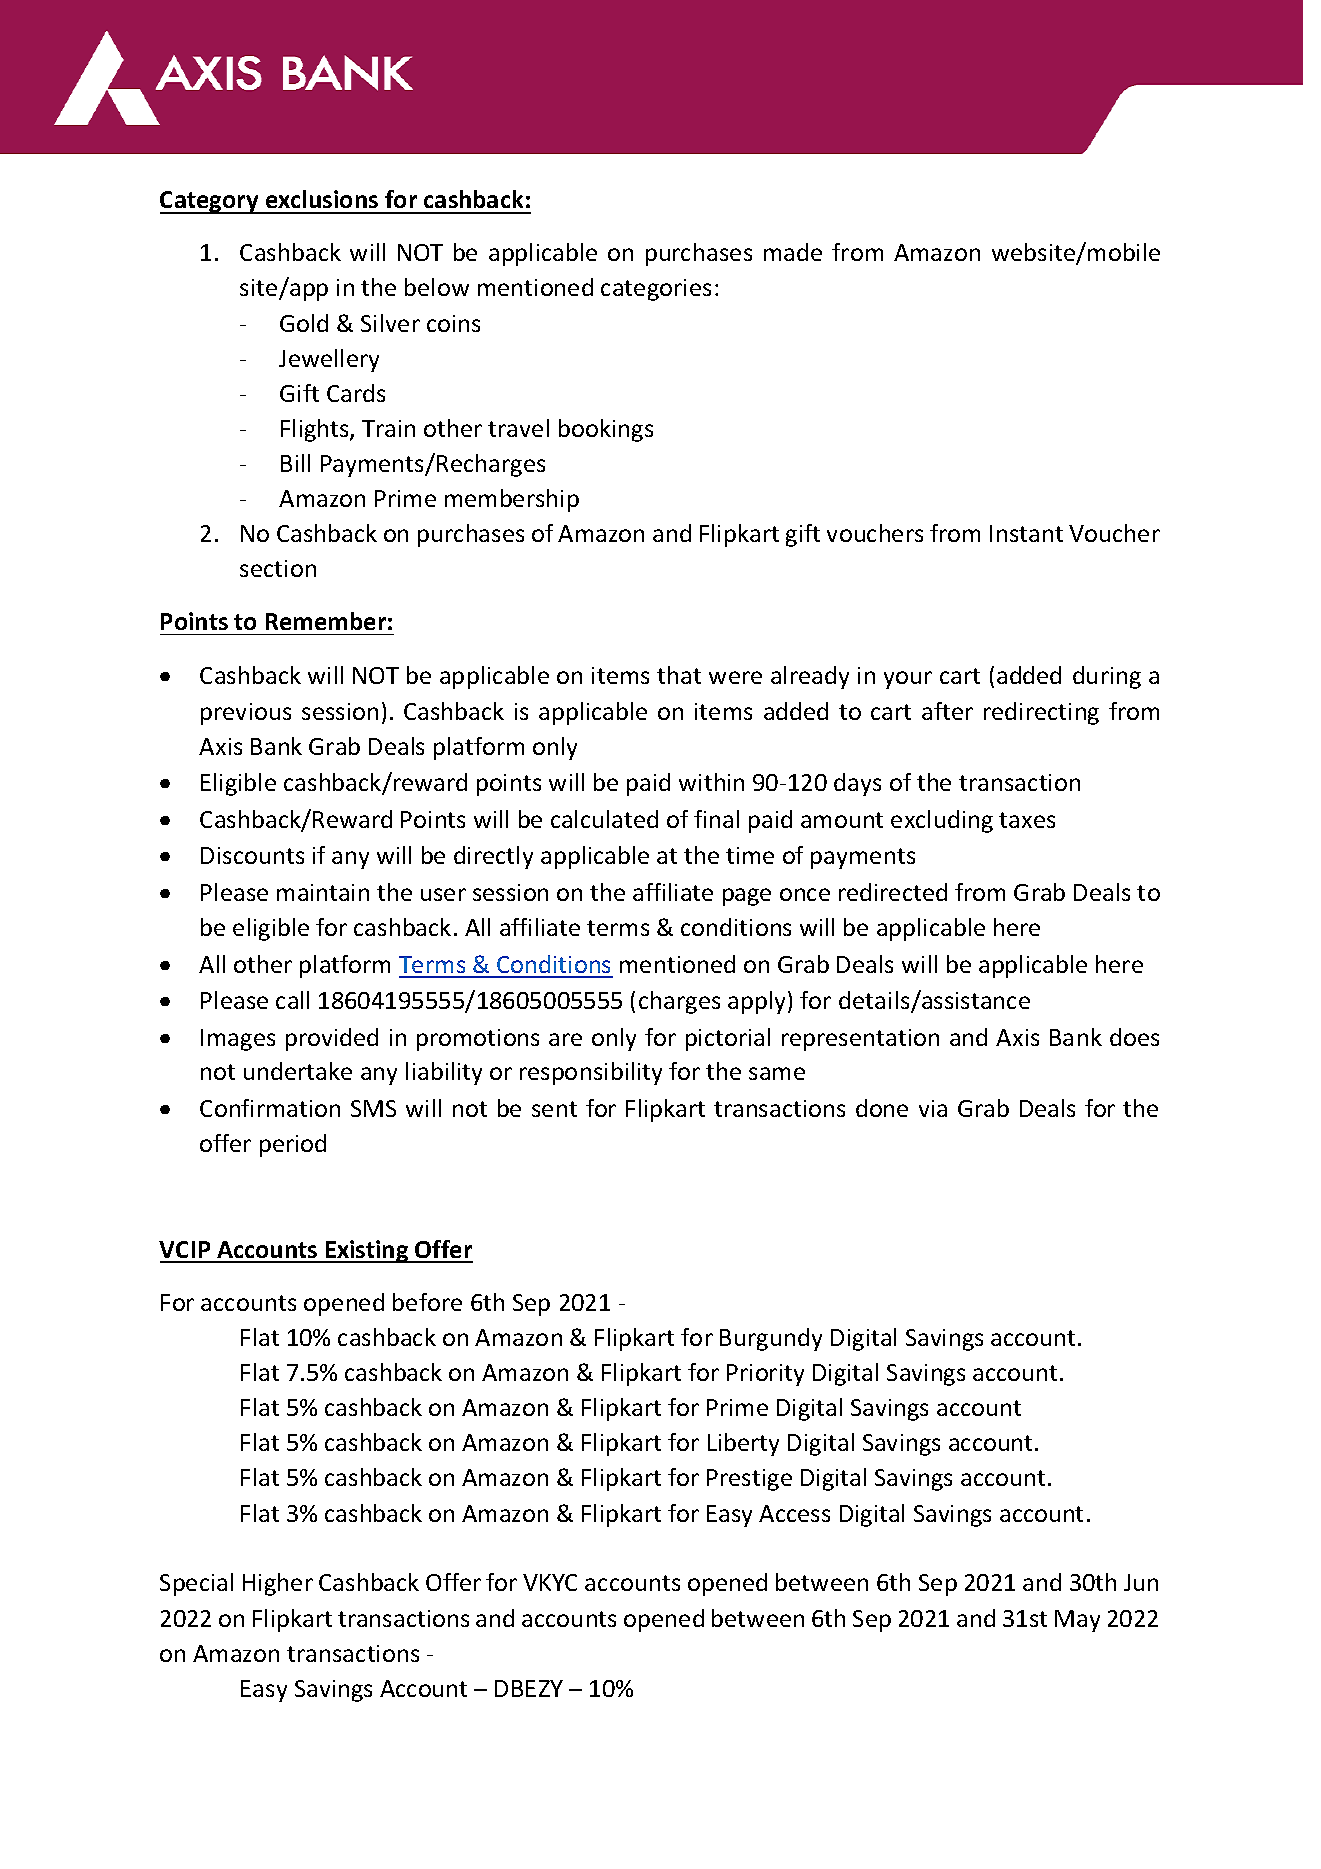  What do you see at coordinates (1041, 713) in the screenshot?
I see `redirecting` at bounding box center [1041, 713].
